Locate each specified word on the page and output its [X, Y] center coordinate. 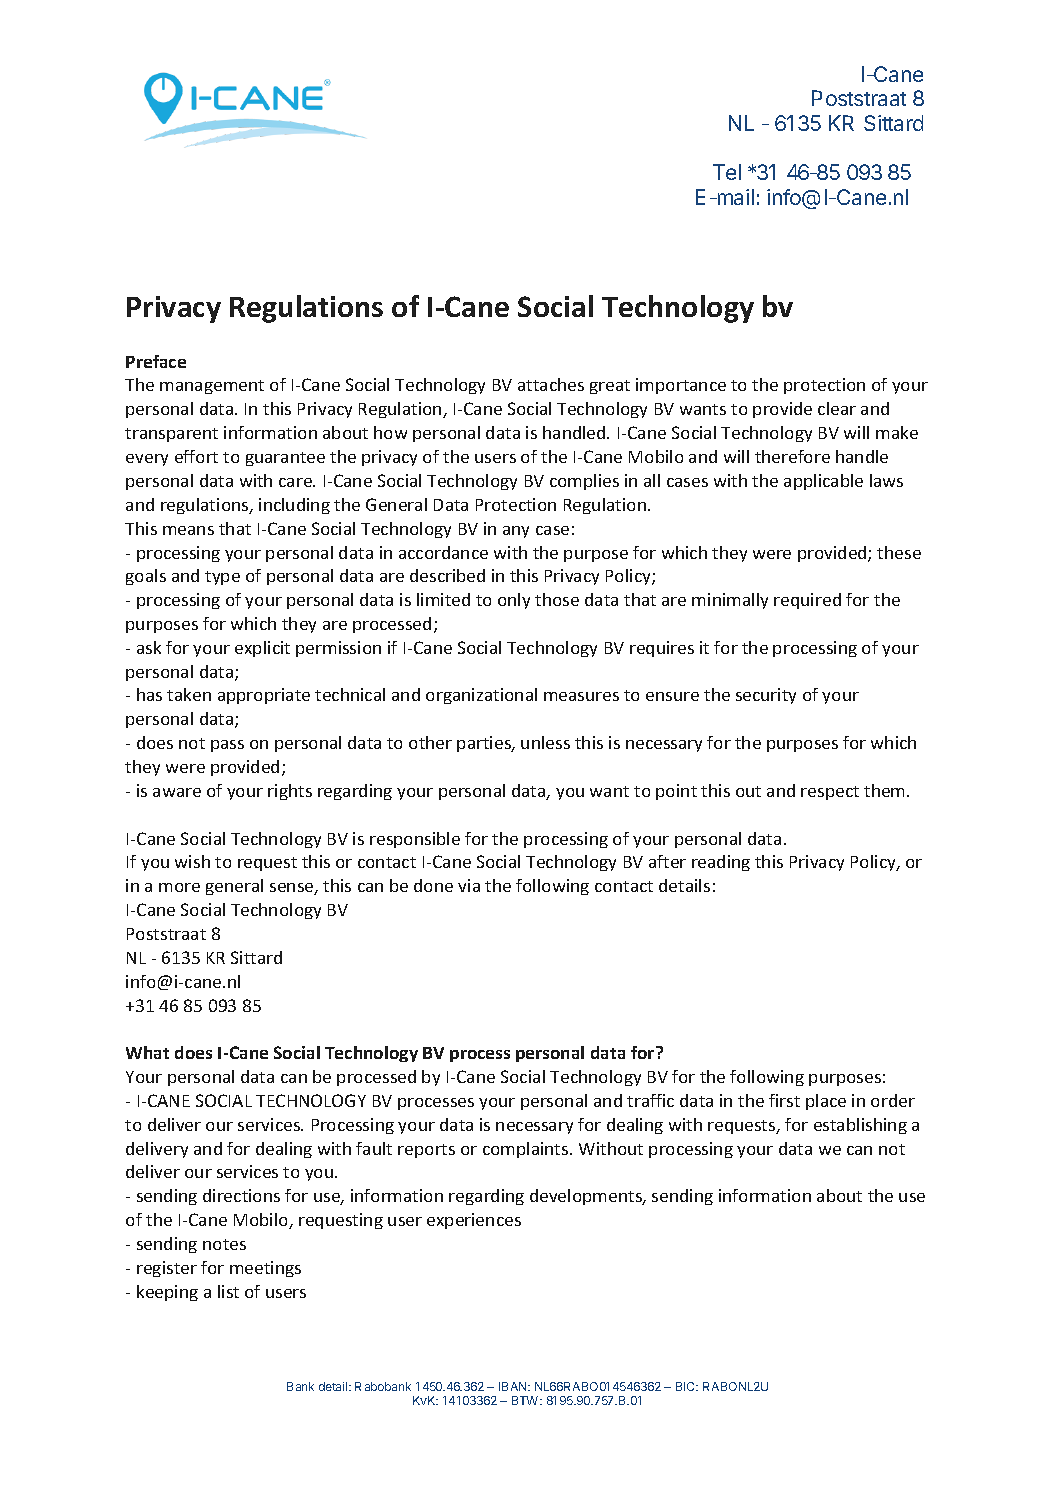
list [228, 1291]
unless [545, 742]
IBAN [514, 1386]
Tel [727, 172]
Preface [156, 361]
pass [227, 746]
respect [830, 793]
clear [837, 408]
